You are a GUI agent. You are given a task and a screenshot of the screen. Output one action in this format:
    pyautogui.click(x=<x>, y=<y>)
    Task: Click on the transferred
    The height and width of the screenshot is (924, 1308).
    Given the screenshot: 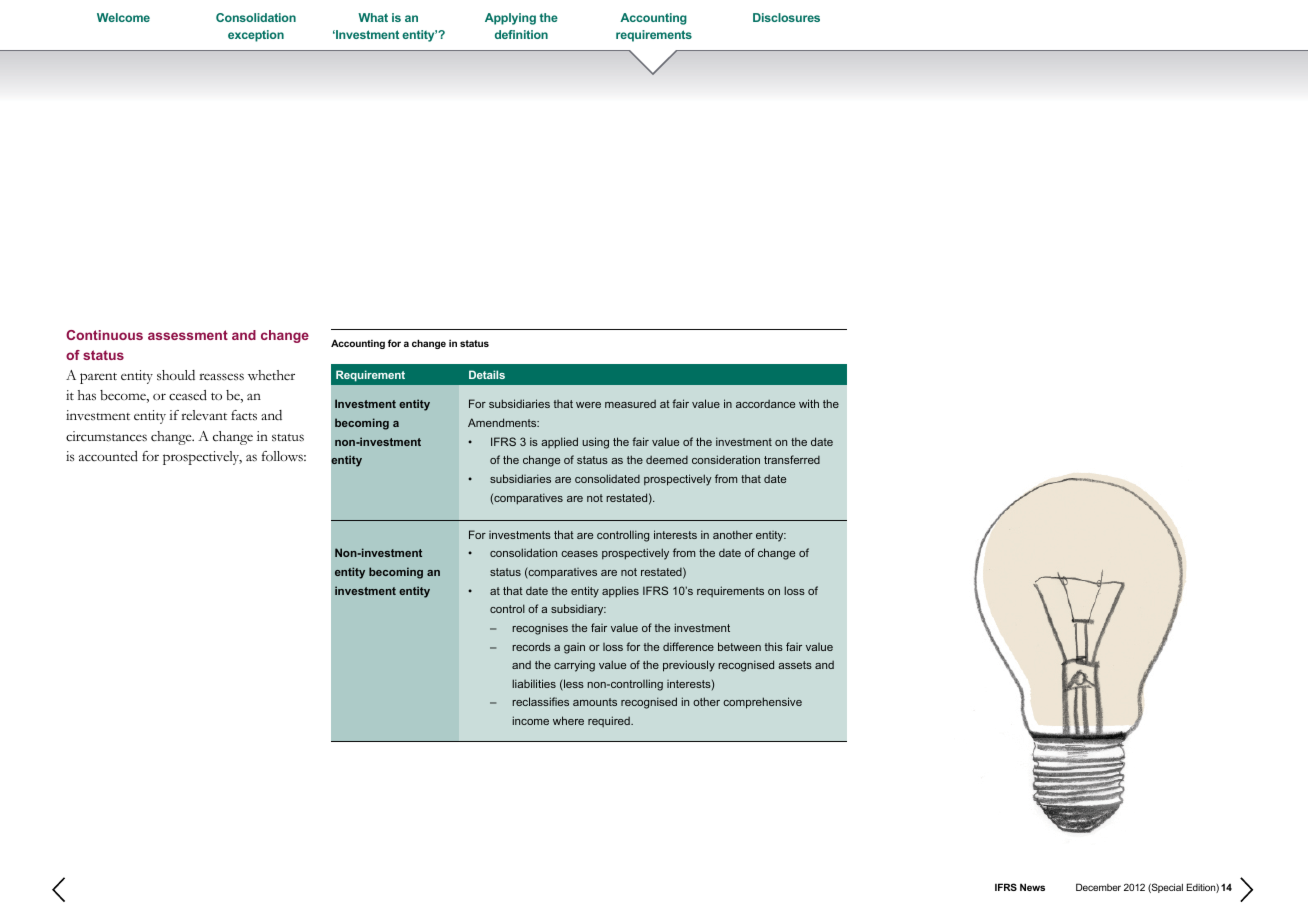 What is the action you would take?
    pyautogui.click(x=792, y=459)
